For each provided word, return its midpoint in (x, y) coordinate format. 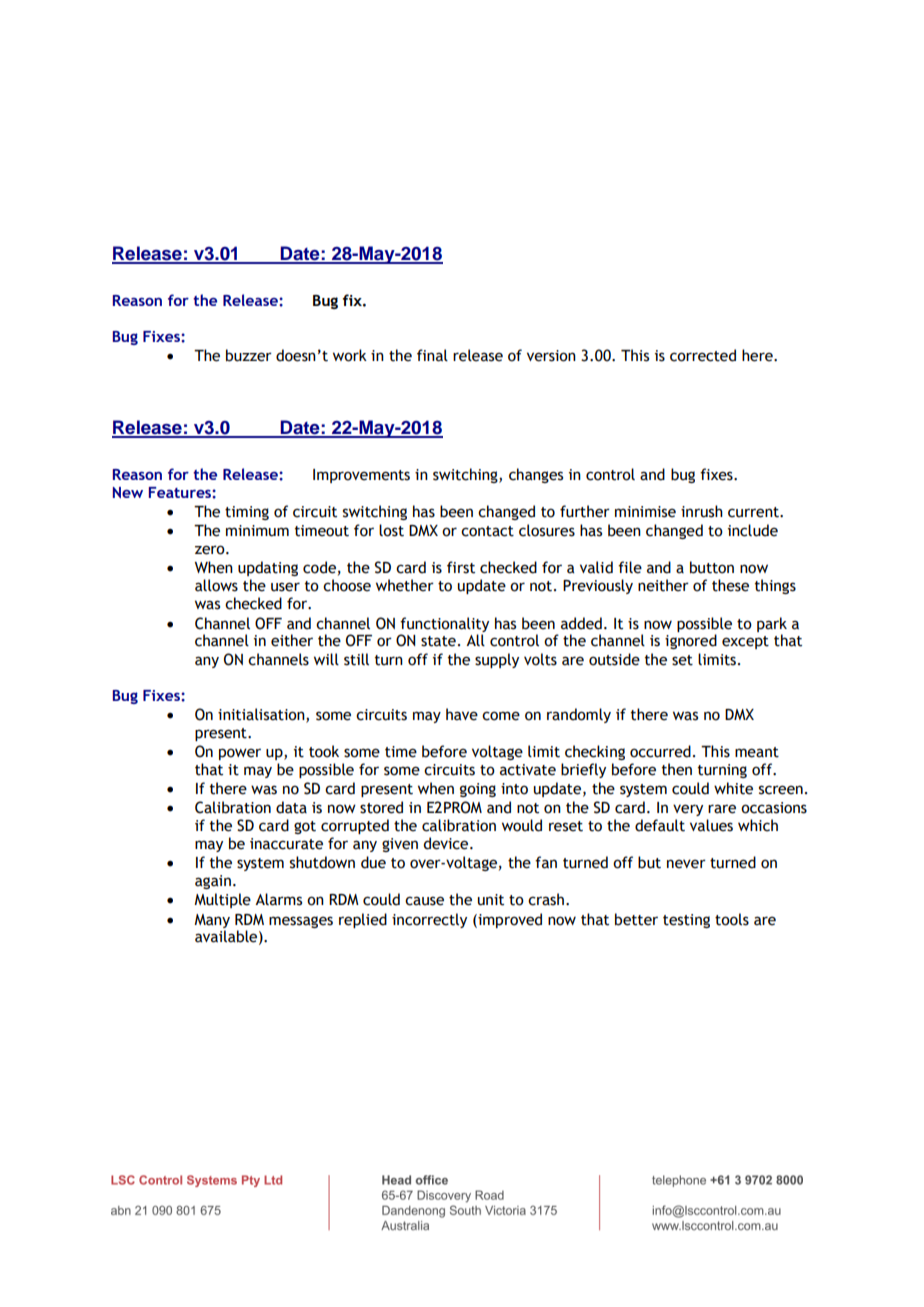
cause (424, 901)
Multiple (222, 900)
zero (211, 550)
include (753, 530)
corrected (703, 355)
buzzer (249, 355)
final (432, 355)
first (461, 567)
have (462, 714)
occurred (660, 751)
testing (686, 921)
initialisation (262, 715)
